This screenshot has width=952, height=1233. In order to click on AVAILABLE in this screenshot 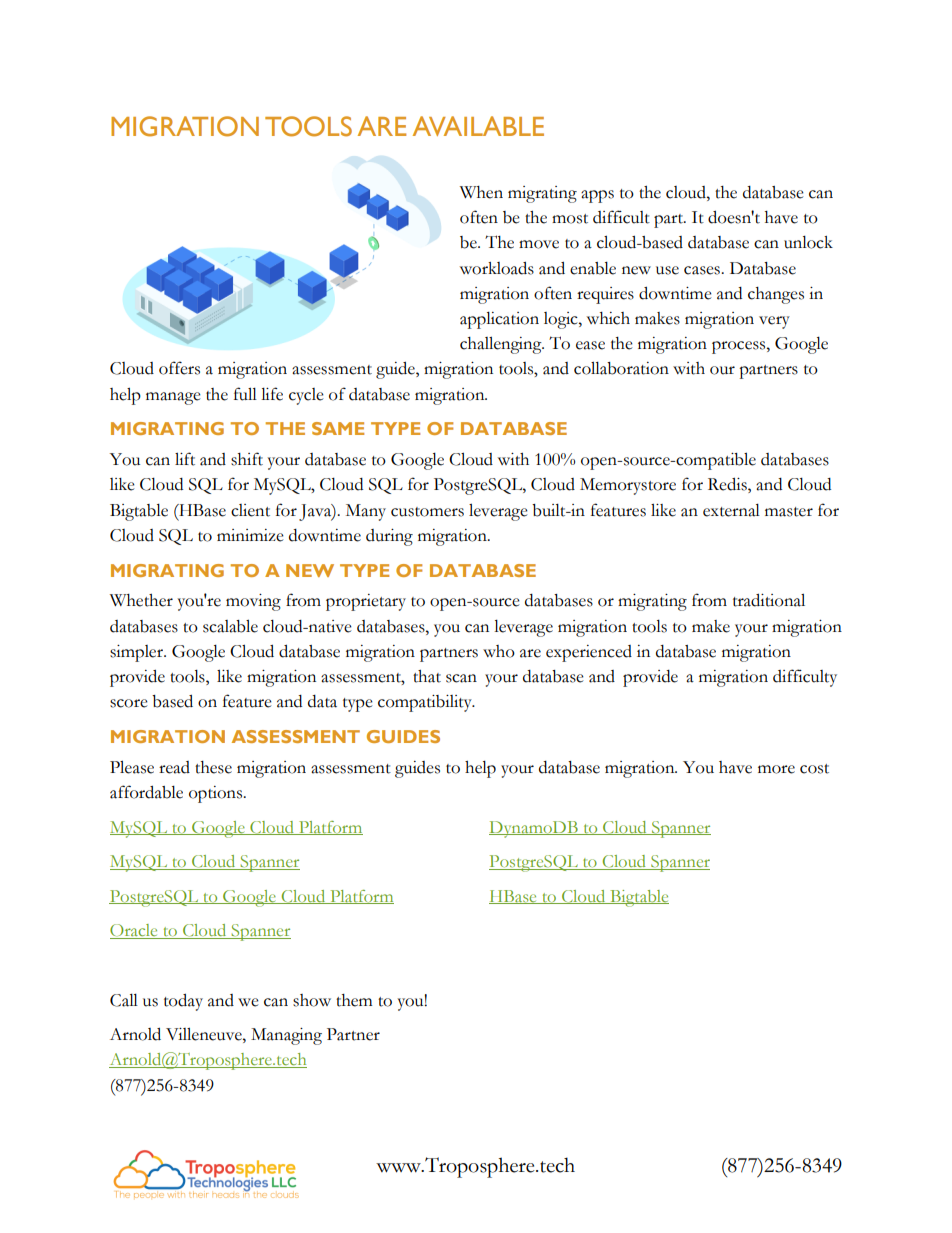, I will do `click(478, 126)`.
